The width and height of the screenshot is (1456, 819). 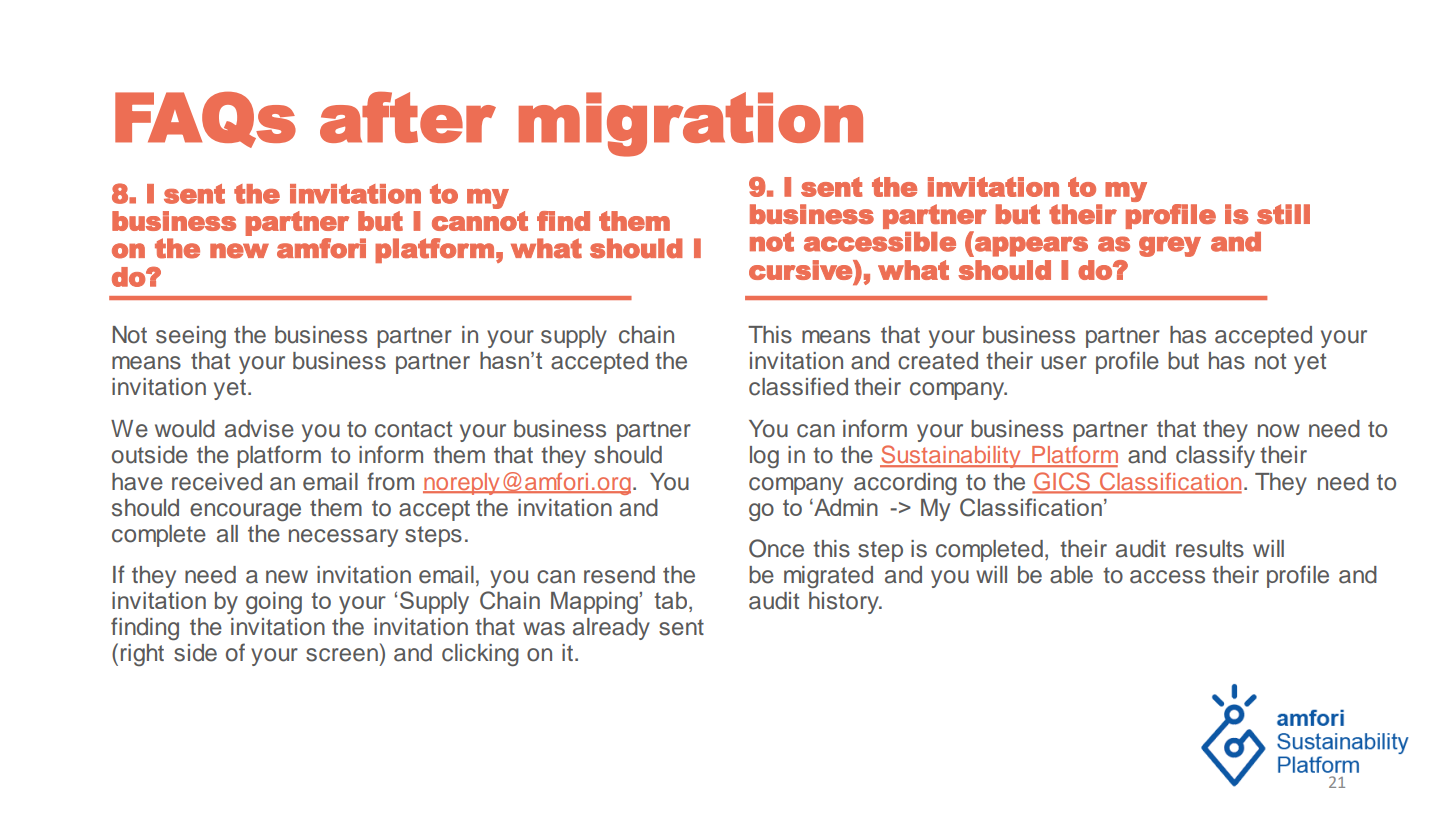 I want to click on after, so click(x=408, y=117).
